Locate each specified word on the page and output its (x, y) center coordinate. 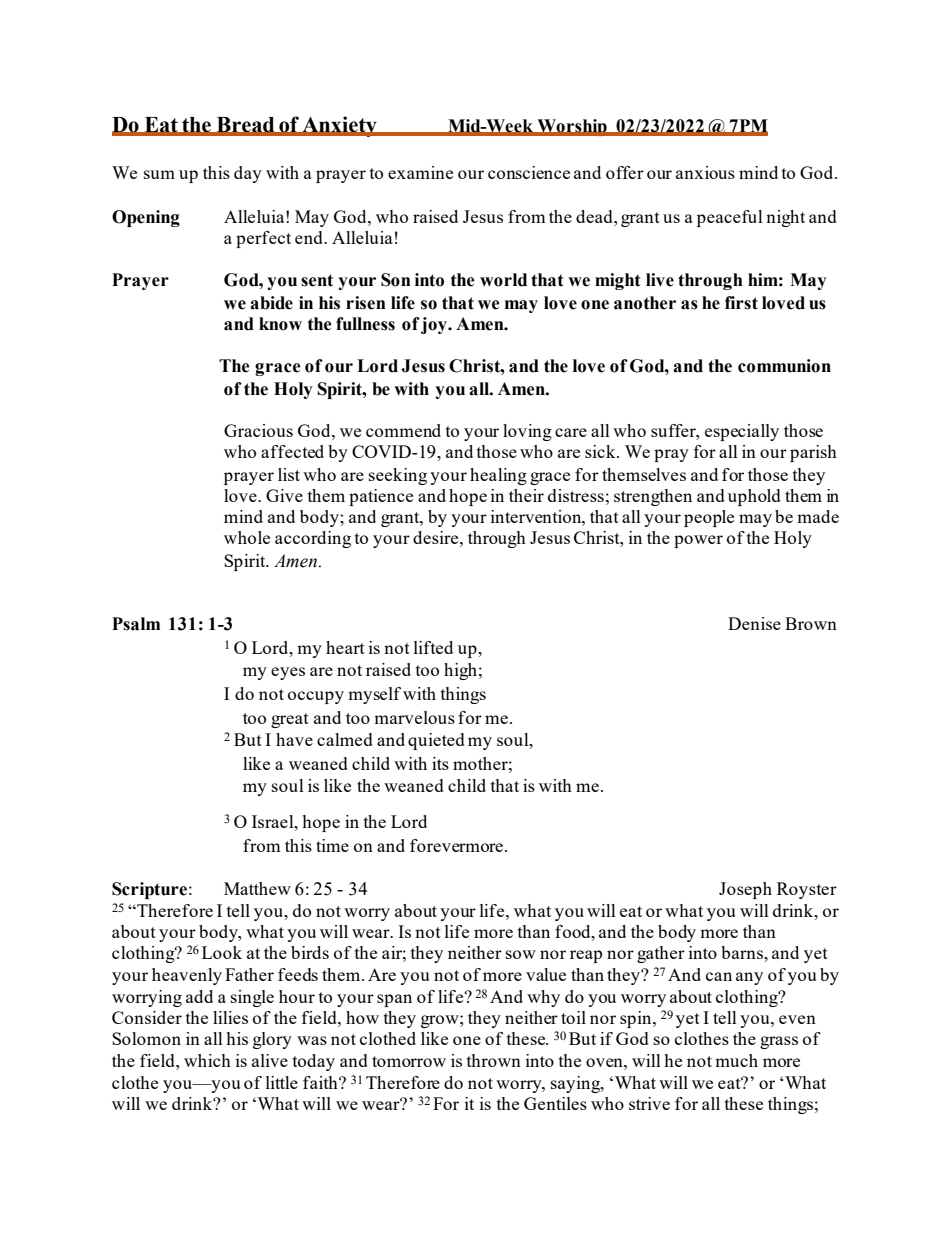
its (440, 763)
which (207, 1060)
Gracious (258, 430)
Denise (754, 623)
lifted (433, 647)
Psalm (136, 624)
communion (784, 366)
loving (527, 432)
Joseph (745, 890)
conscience (529, 172)
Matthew (257, 888)
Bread (246, 126)
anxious (705, 172)
